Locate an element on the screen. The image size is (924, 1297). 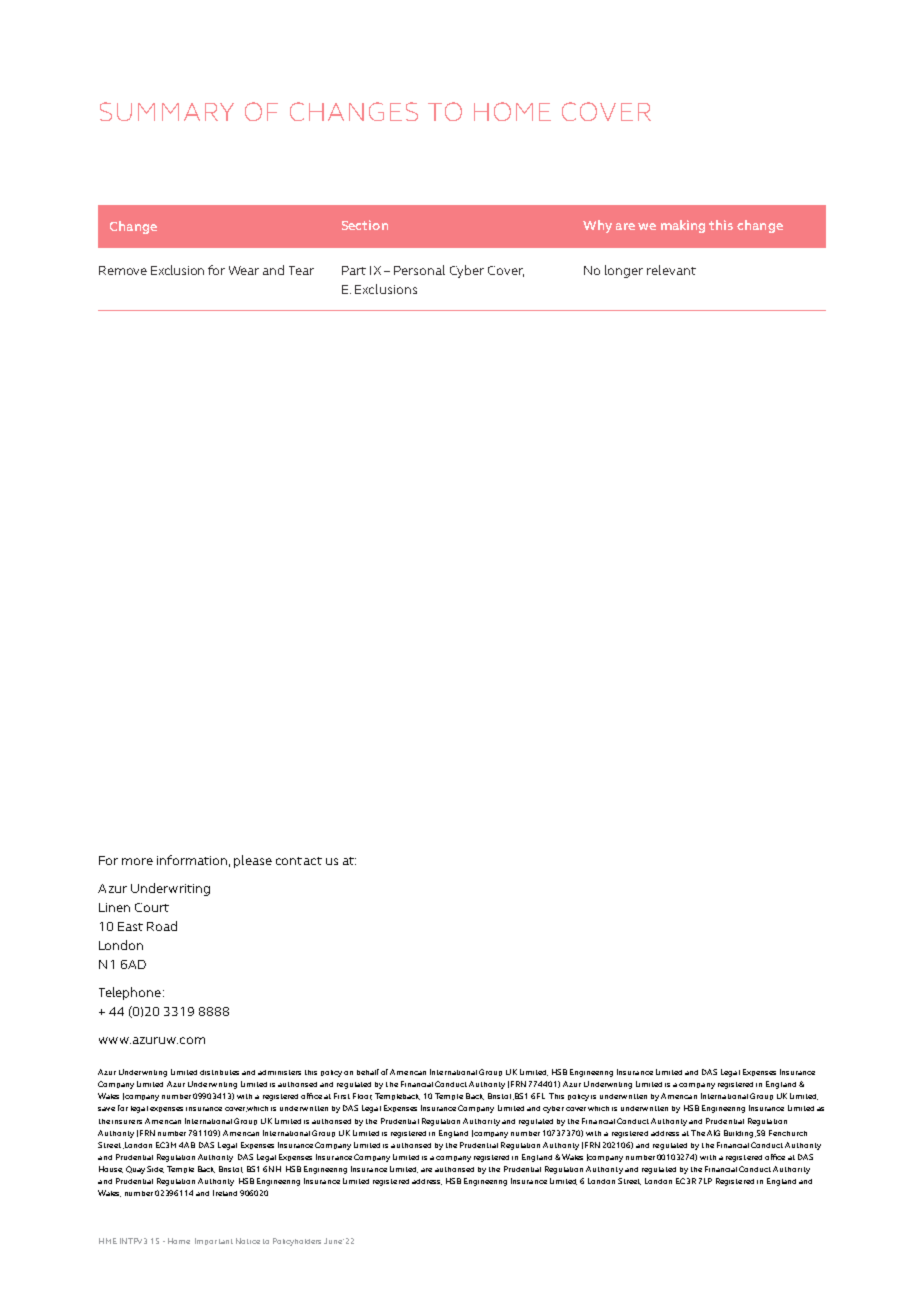
information is located at coordinates (192, 860).
